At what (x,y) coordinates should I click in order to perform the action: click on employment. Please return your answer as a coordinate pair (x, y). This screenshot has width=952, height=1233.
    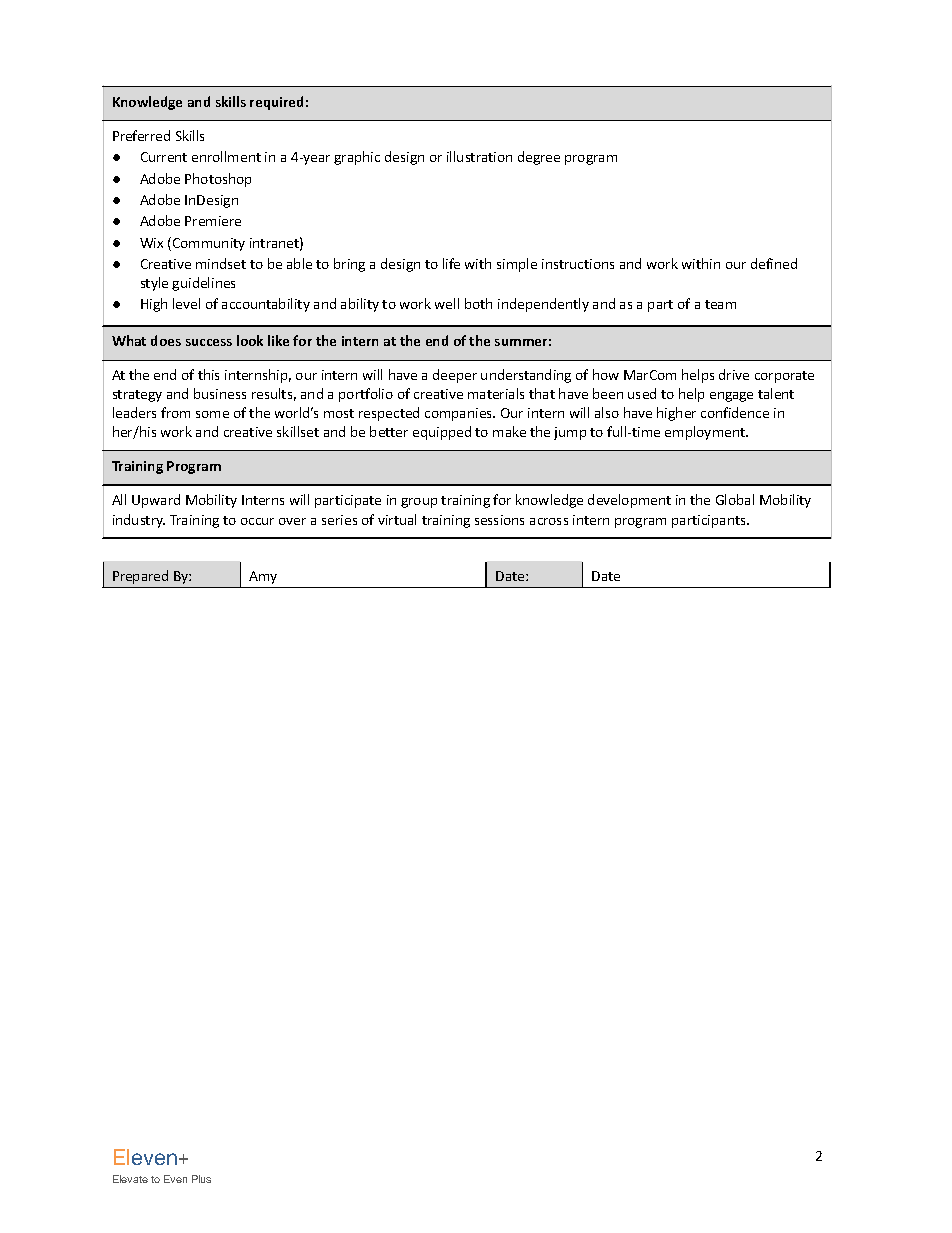
    Looking at the image, I should click on (706, 433).
